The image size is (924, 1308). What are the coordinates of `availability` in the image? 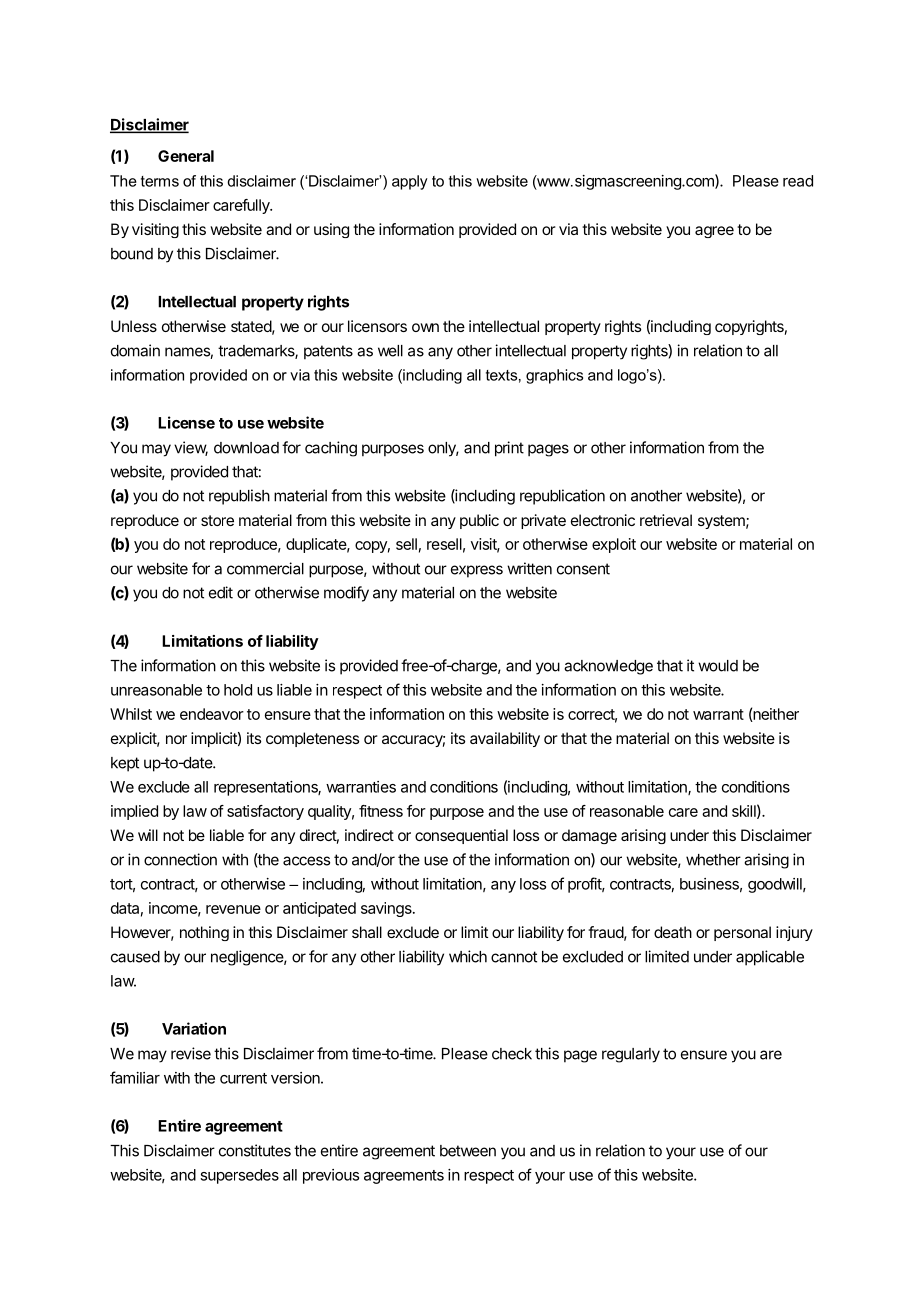 It's located at (505, 739).
